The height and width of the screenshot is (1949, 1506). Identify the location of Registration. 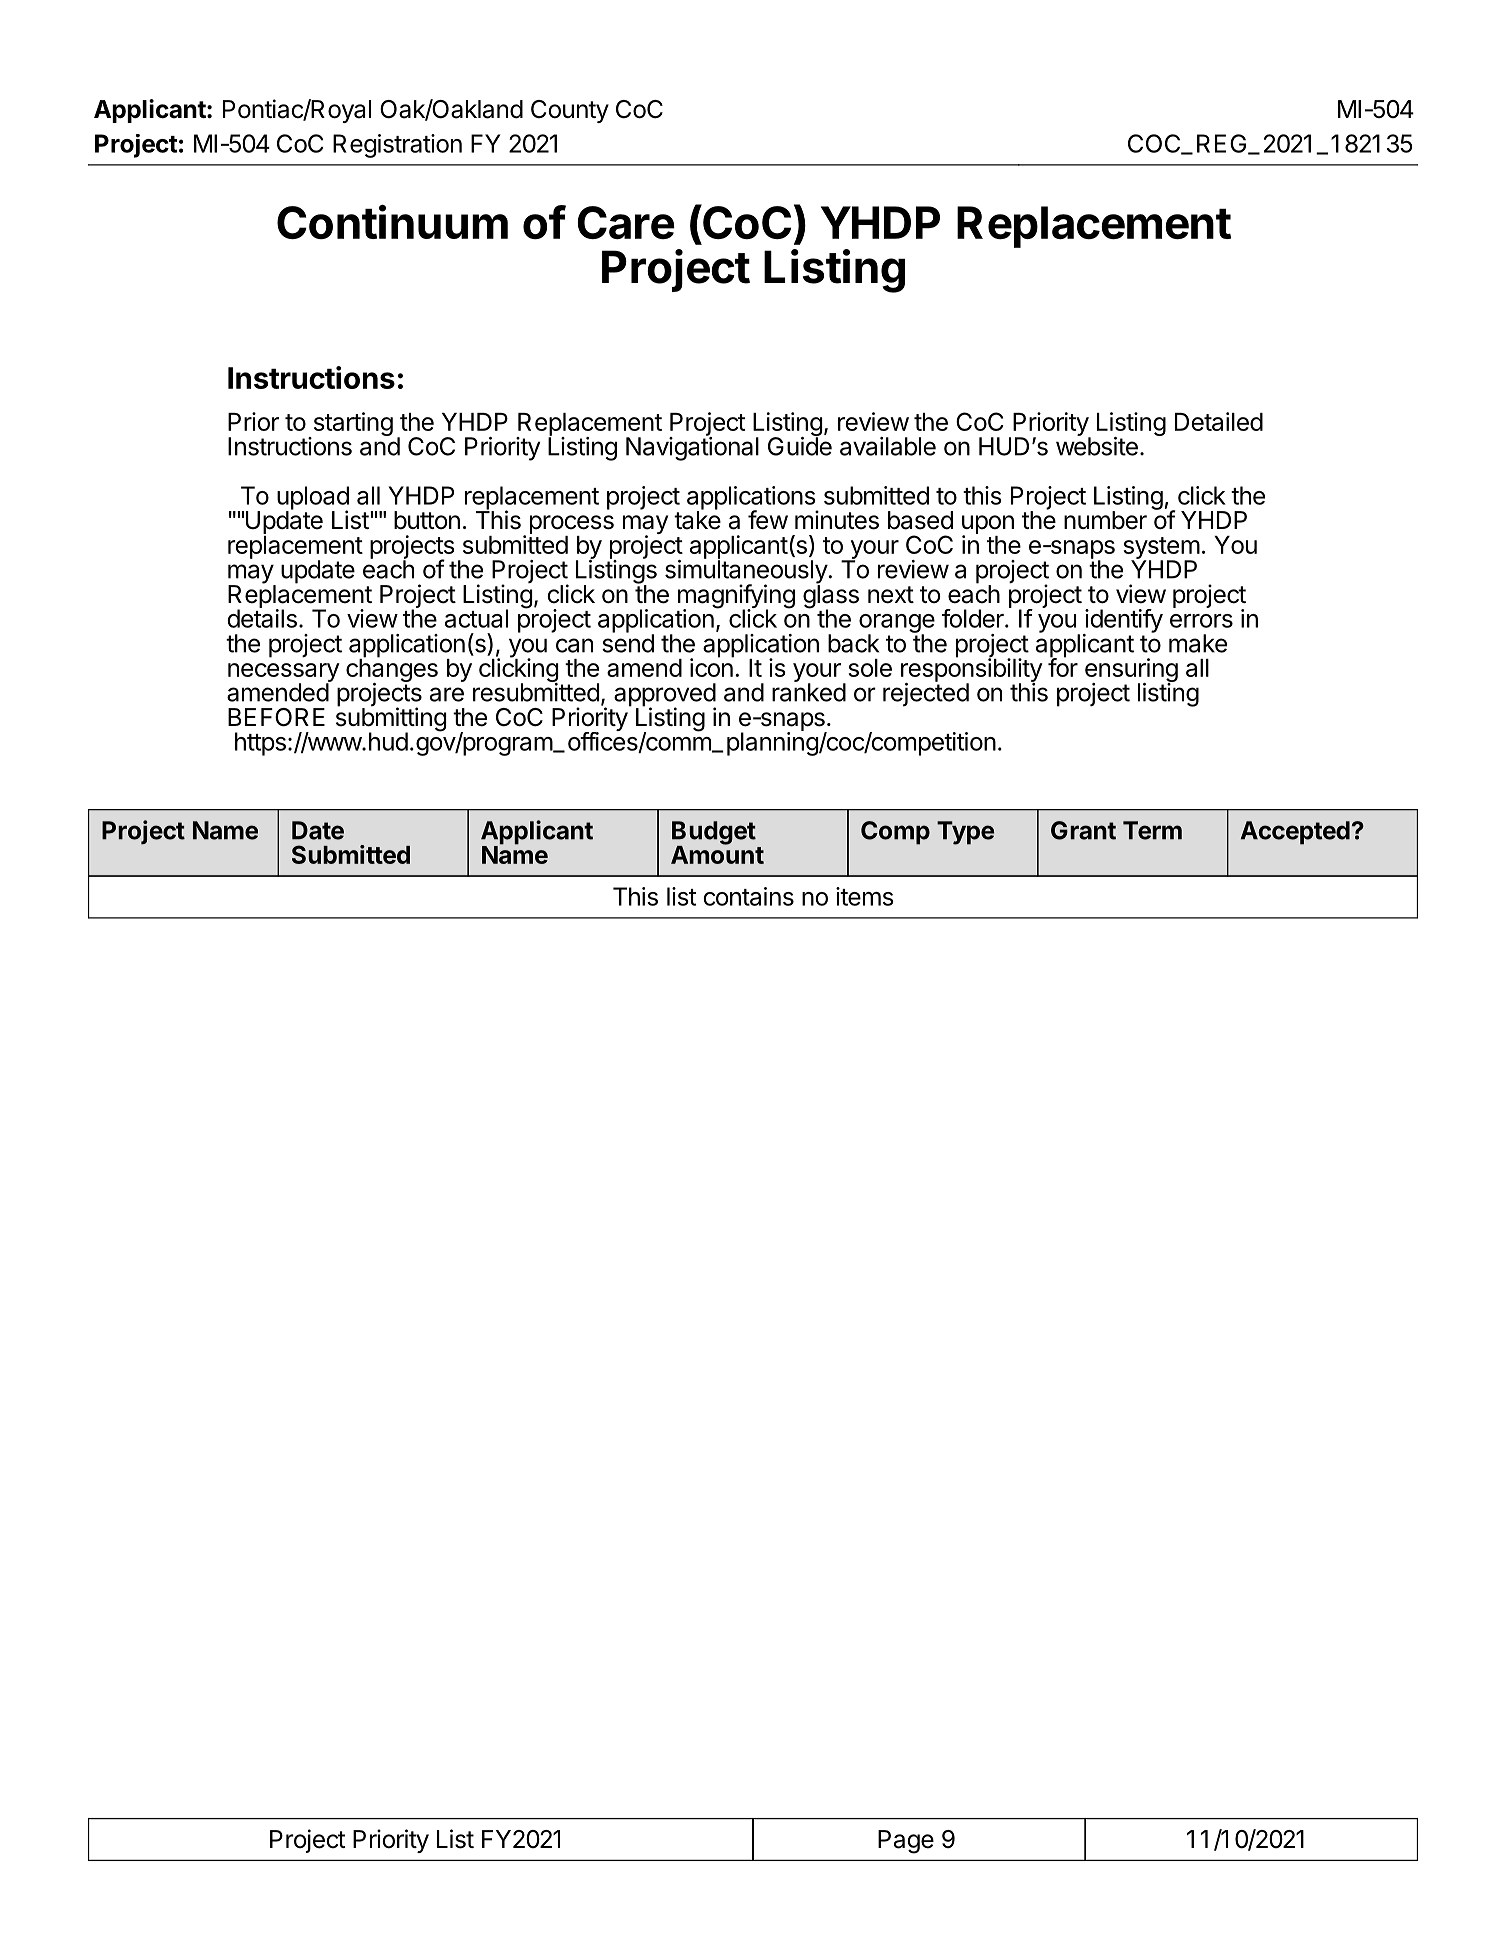
(397, 146).
